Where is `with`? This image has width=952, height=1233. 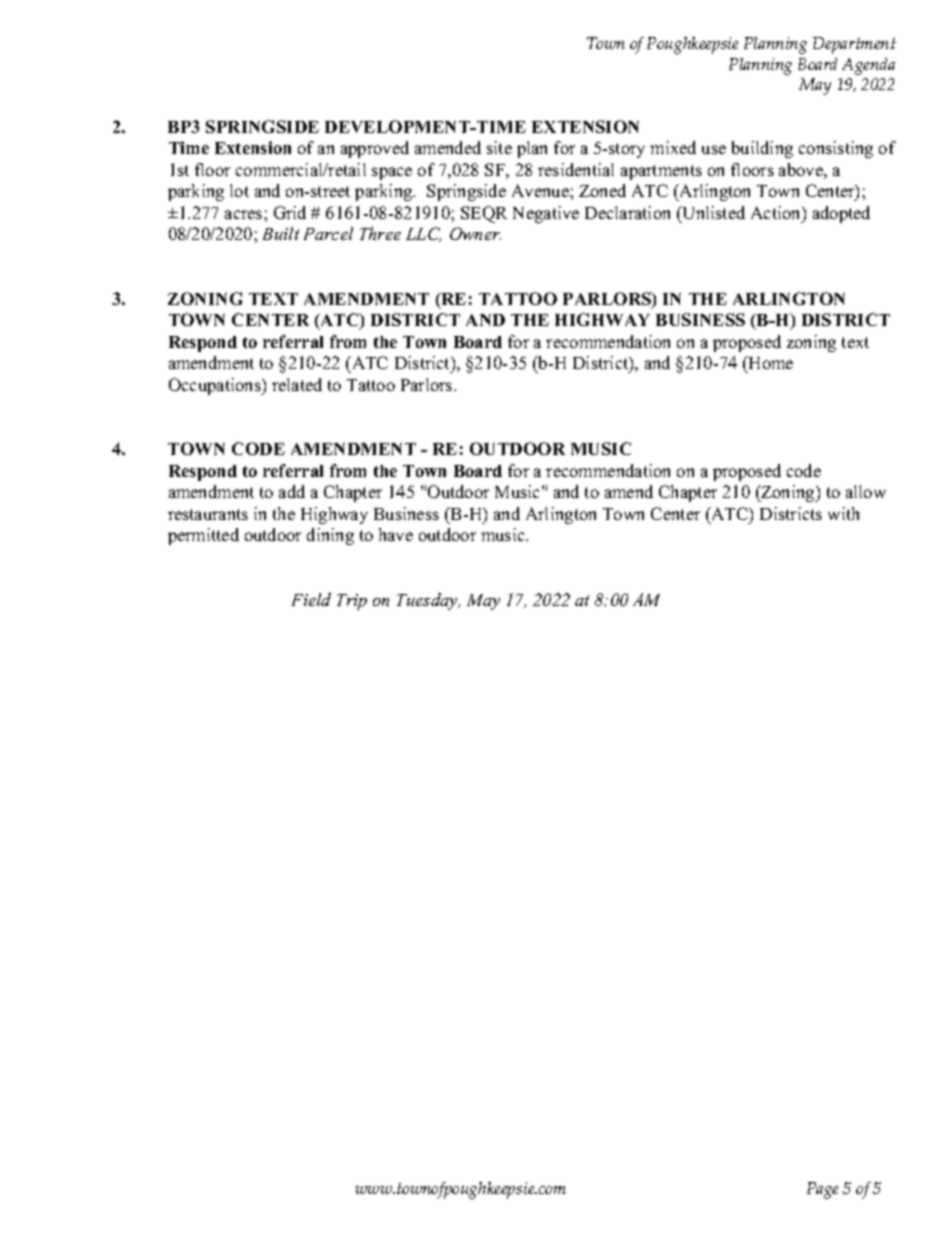 with is located at coordinates (843, 513).
